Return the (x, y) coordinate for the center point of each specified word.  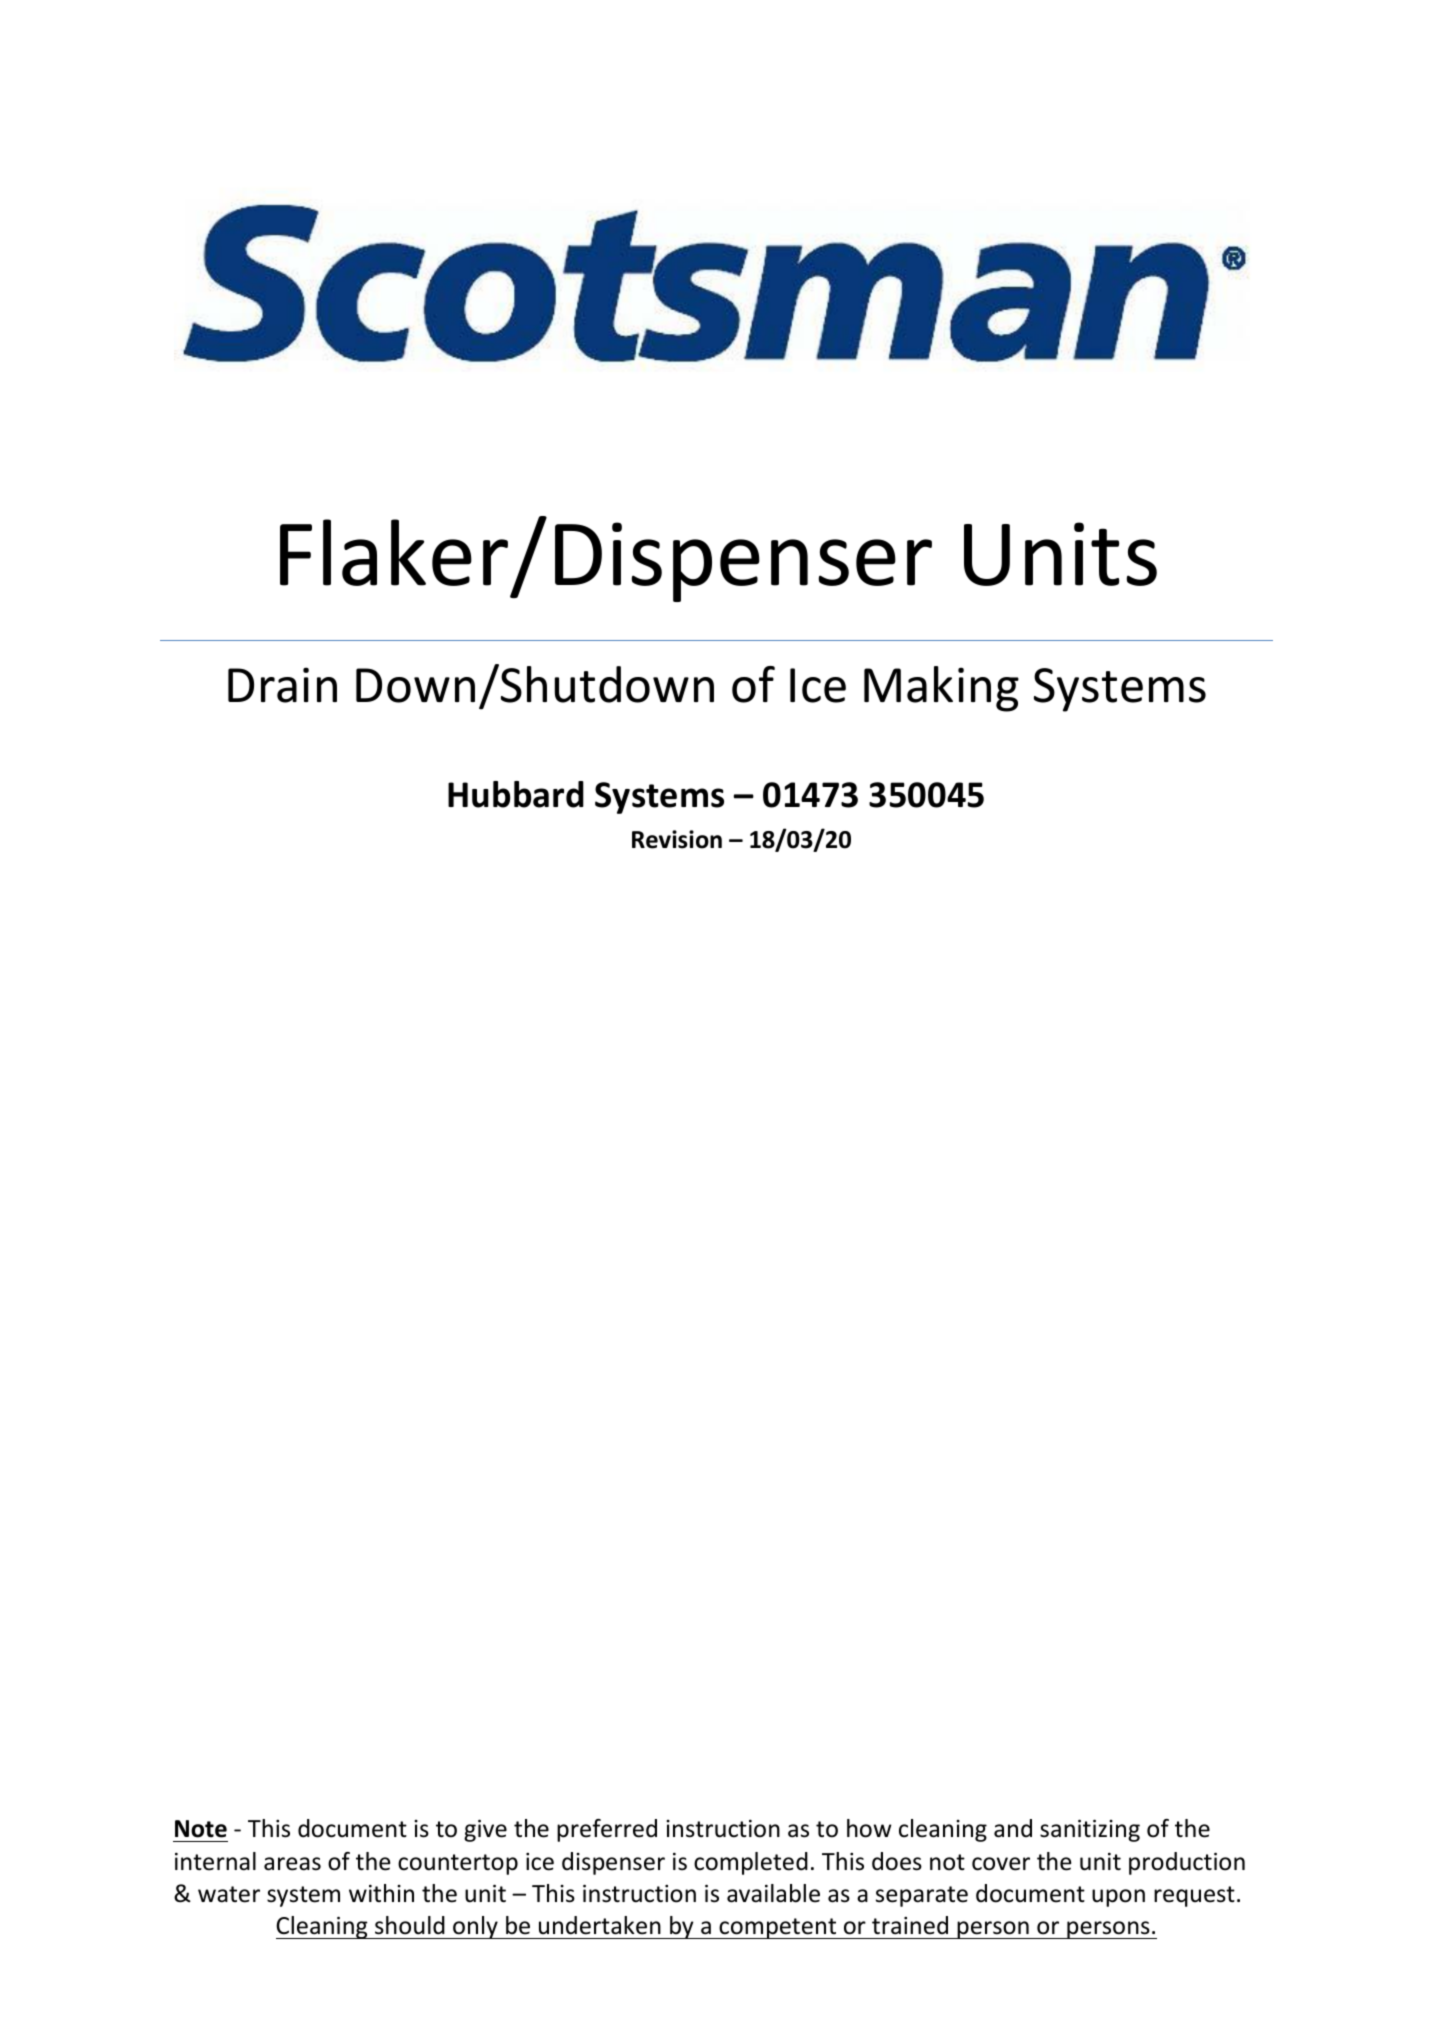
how (869, 1828)
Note (201, 1829)
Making (941, 689)
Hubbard (516, 794)
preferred (607, 1830)
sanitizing (1090, 1830)
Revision (677, 839)
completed (751, 1863)
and (1013, 1828)
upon (1118, 1898)
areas (292, 1864)
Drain (282, 685)
